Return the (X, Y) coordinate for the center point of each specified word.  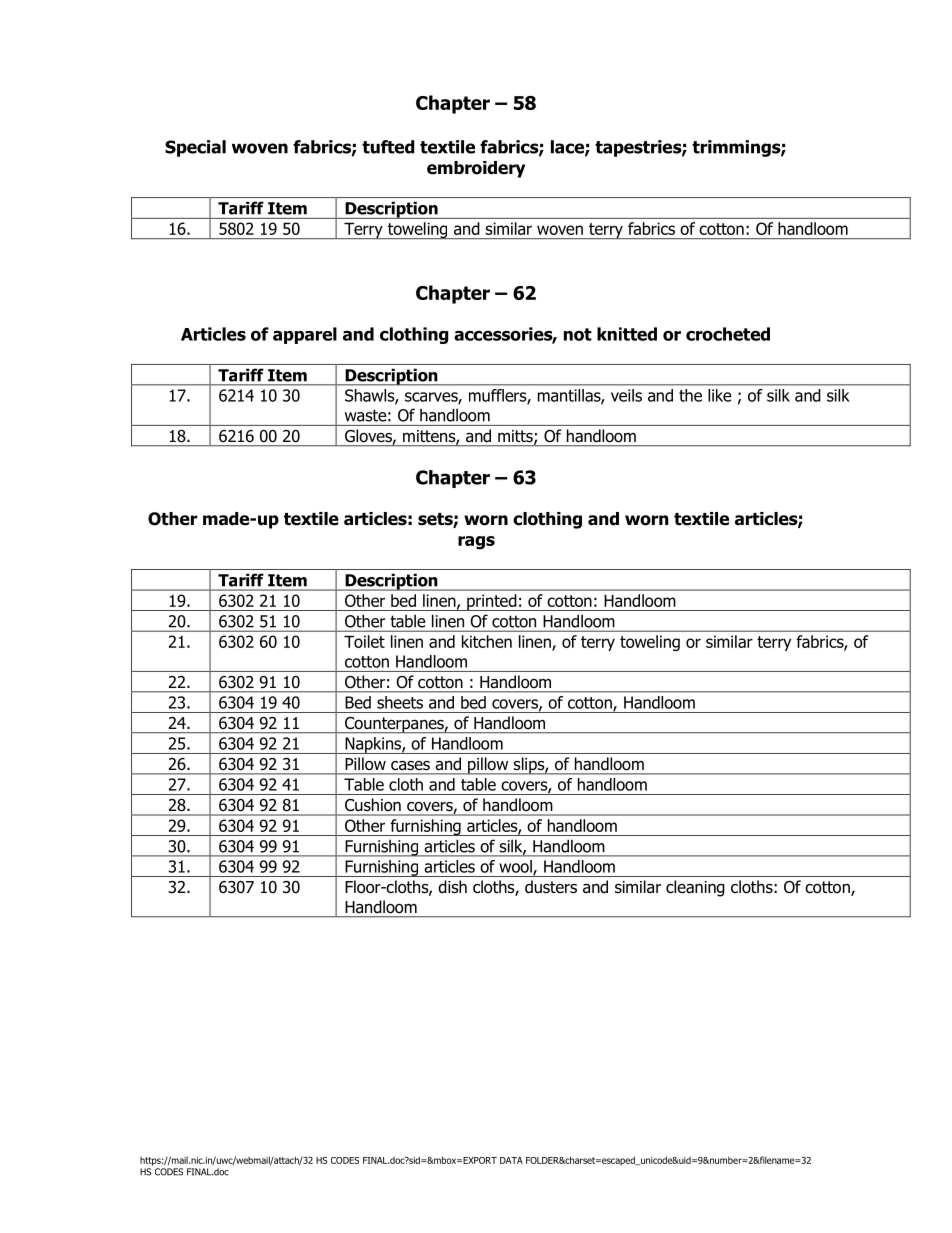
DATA (511, 1160)
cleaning (695, 888)
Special (195, 148)
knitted (627, 334)
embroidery (476, 169)
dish (452, 887)
